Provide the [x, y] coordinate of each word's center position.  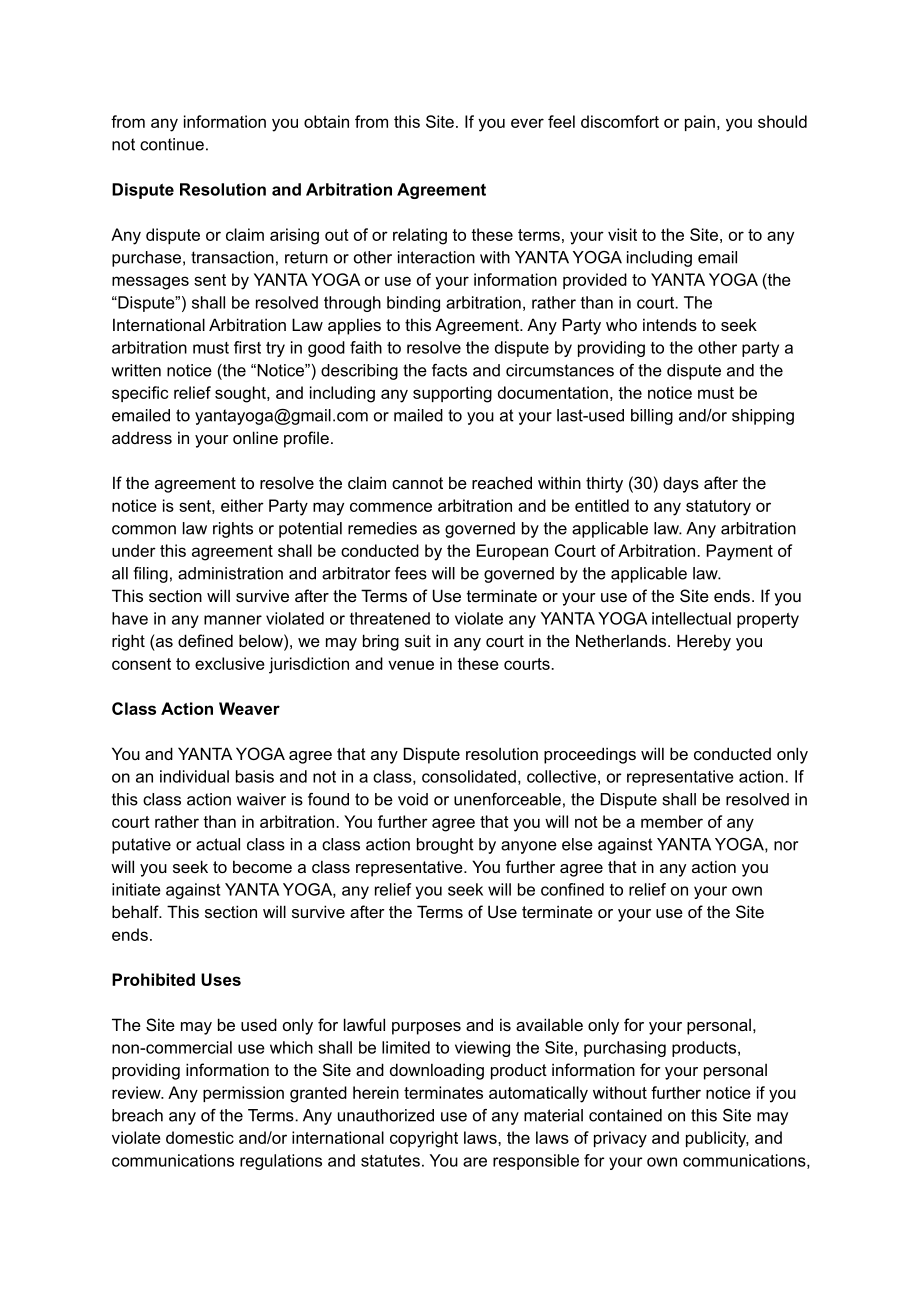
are [475, 1162]
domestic [200, 1137]
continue [172, 144]
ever [527, 123]
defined [205, 640]
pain [700, 123]
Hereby [704, 642]
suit [418, 640]
